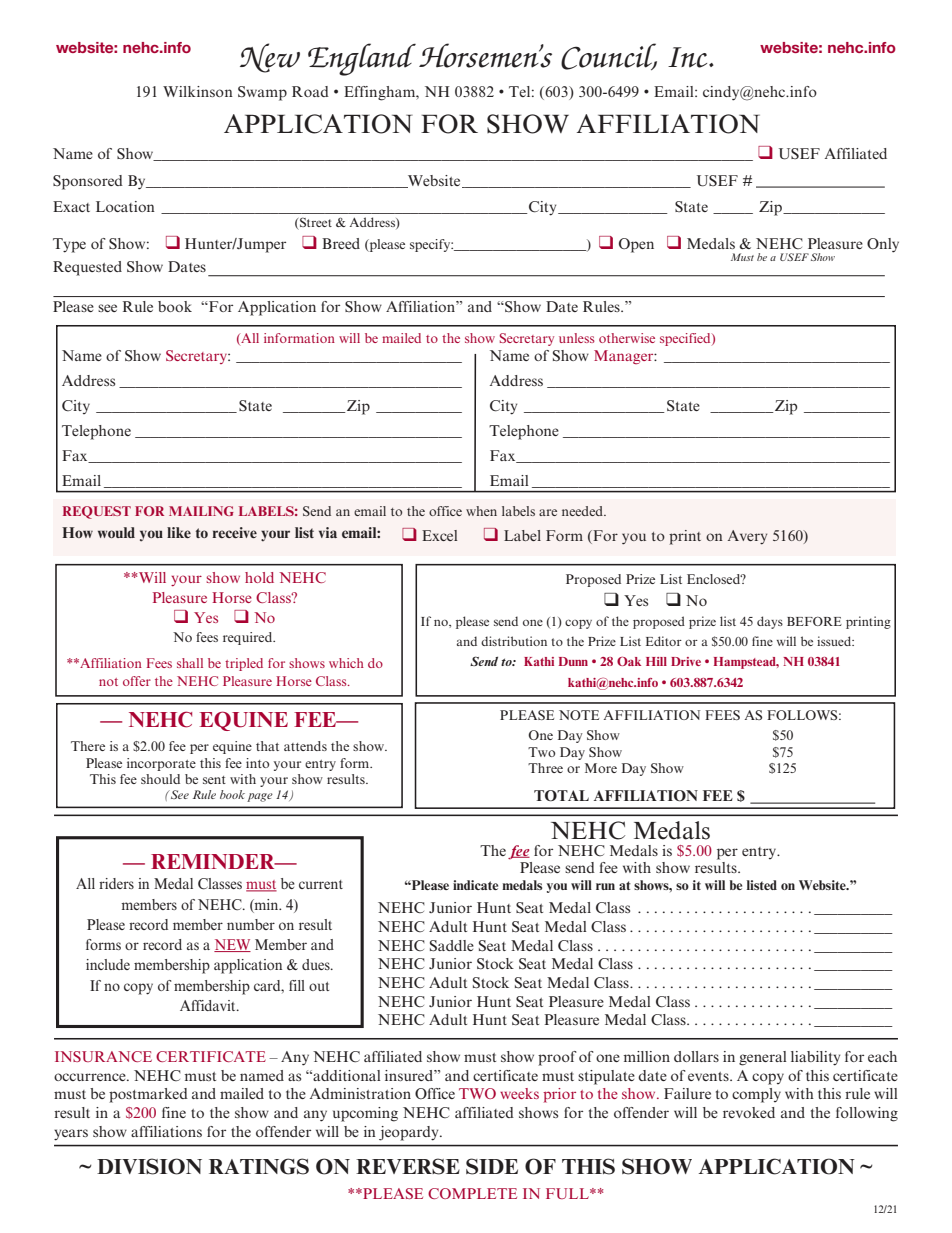 This page has height=1233, width=952. What do you see at coordinates (545, 768) in the page?
I see `Three` at bounding box center [545, 768].
